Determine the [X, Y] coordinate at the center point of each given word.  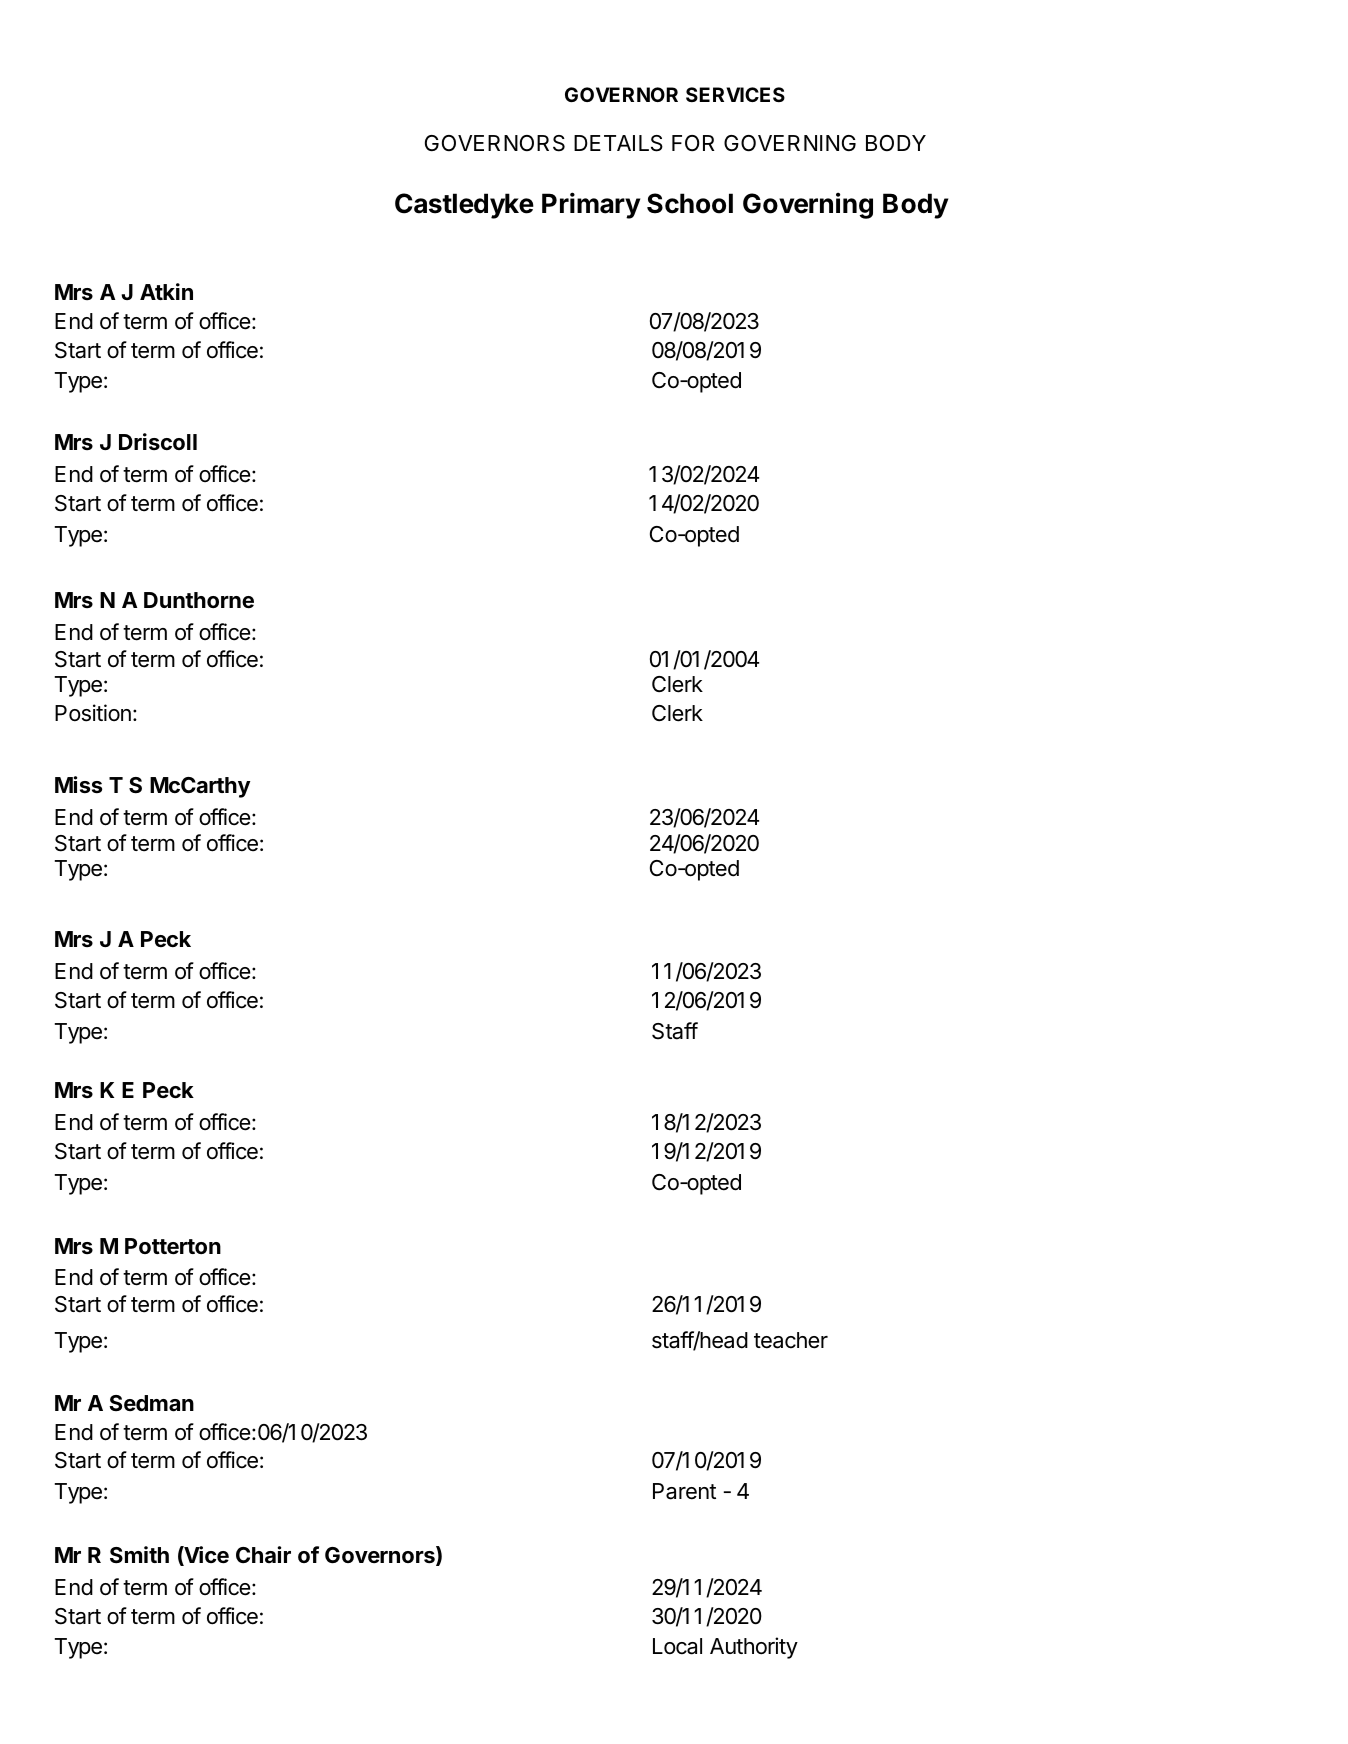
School [690, 203]
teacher [791, 1340]
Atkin [166, 291]
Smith [139, 1555]
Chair [263, 1554]
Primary [591, 205]
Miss [78, 784]
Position [93, 713]
